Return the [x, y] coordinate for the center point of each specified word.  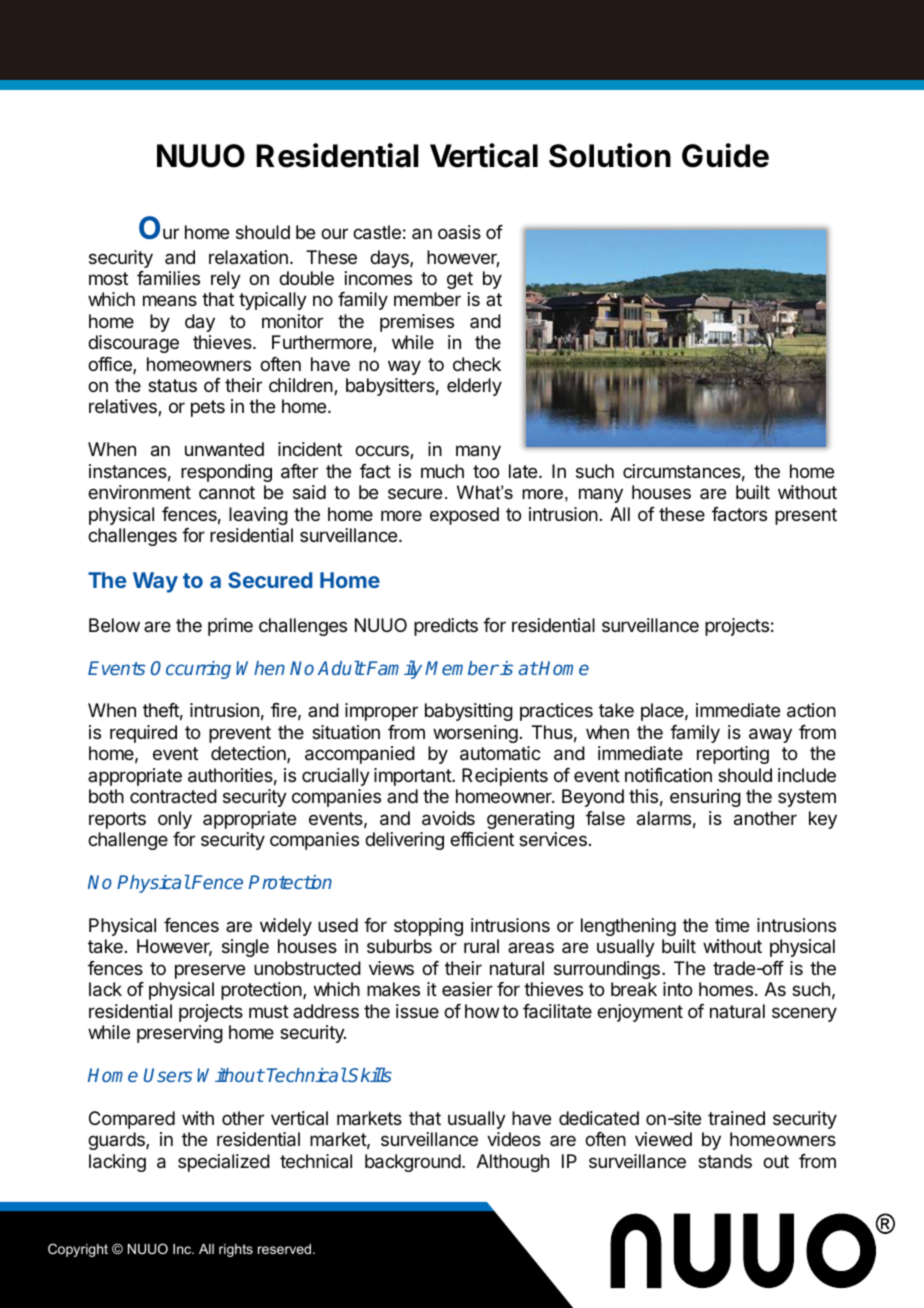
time [732, 925]
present [806, 516]
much [442, 471]
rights [236, 1250]
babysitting [469, 712]
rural [481, 946]
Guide [725, 155]
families [168, 278]
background [413, 1163]
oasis [459, 232]
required [143, 734]
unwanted [224, 449]
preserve [210, 971]
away [770, 735]
